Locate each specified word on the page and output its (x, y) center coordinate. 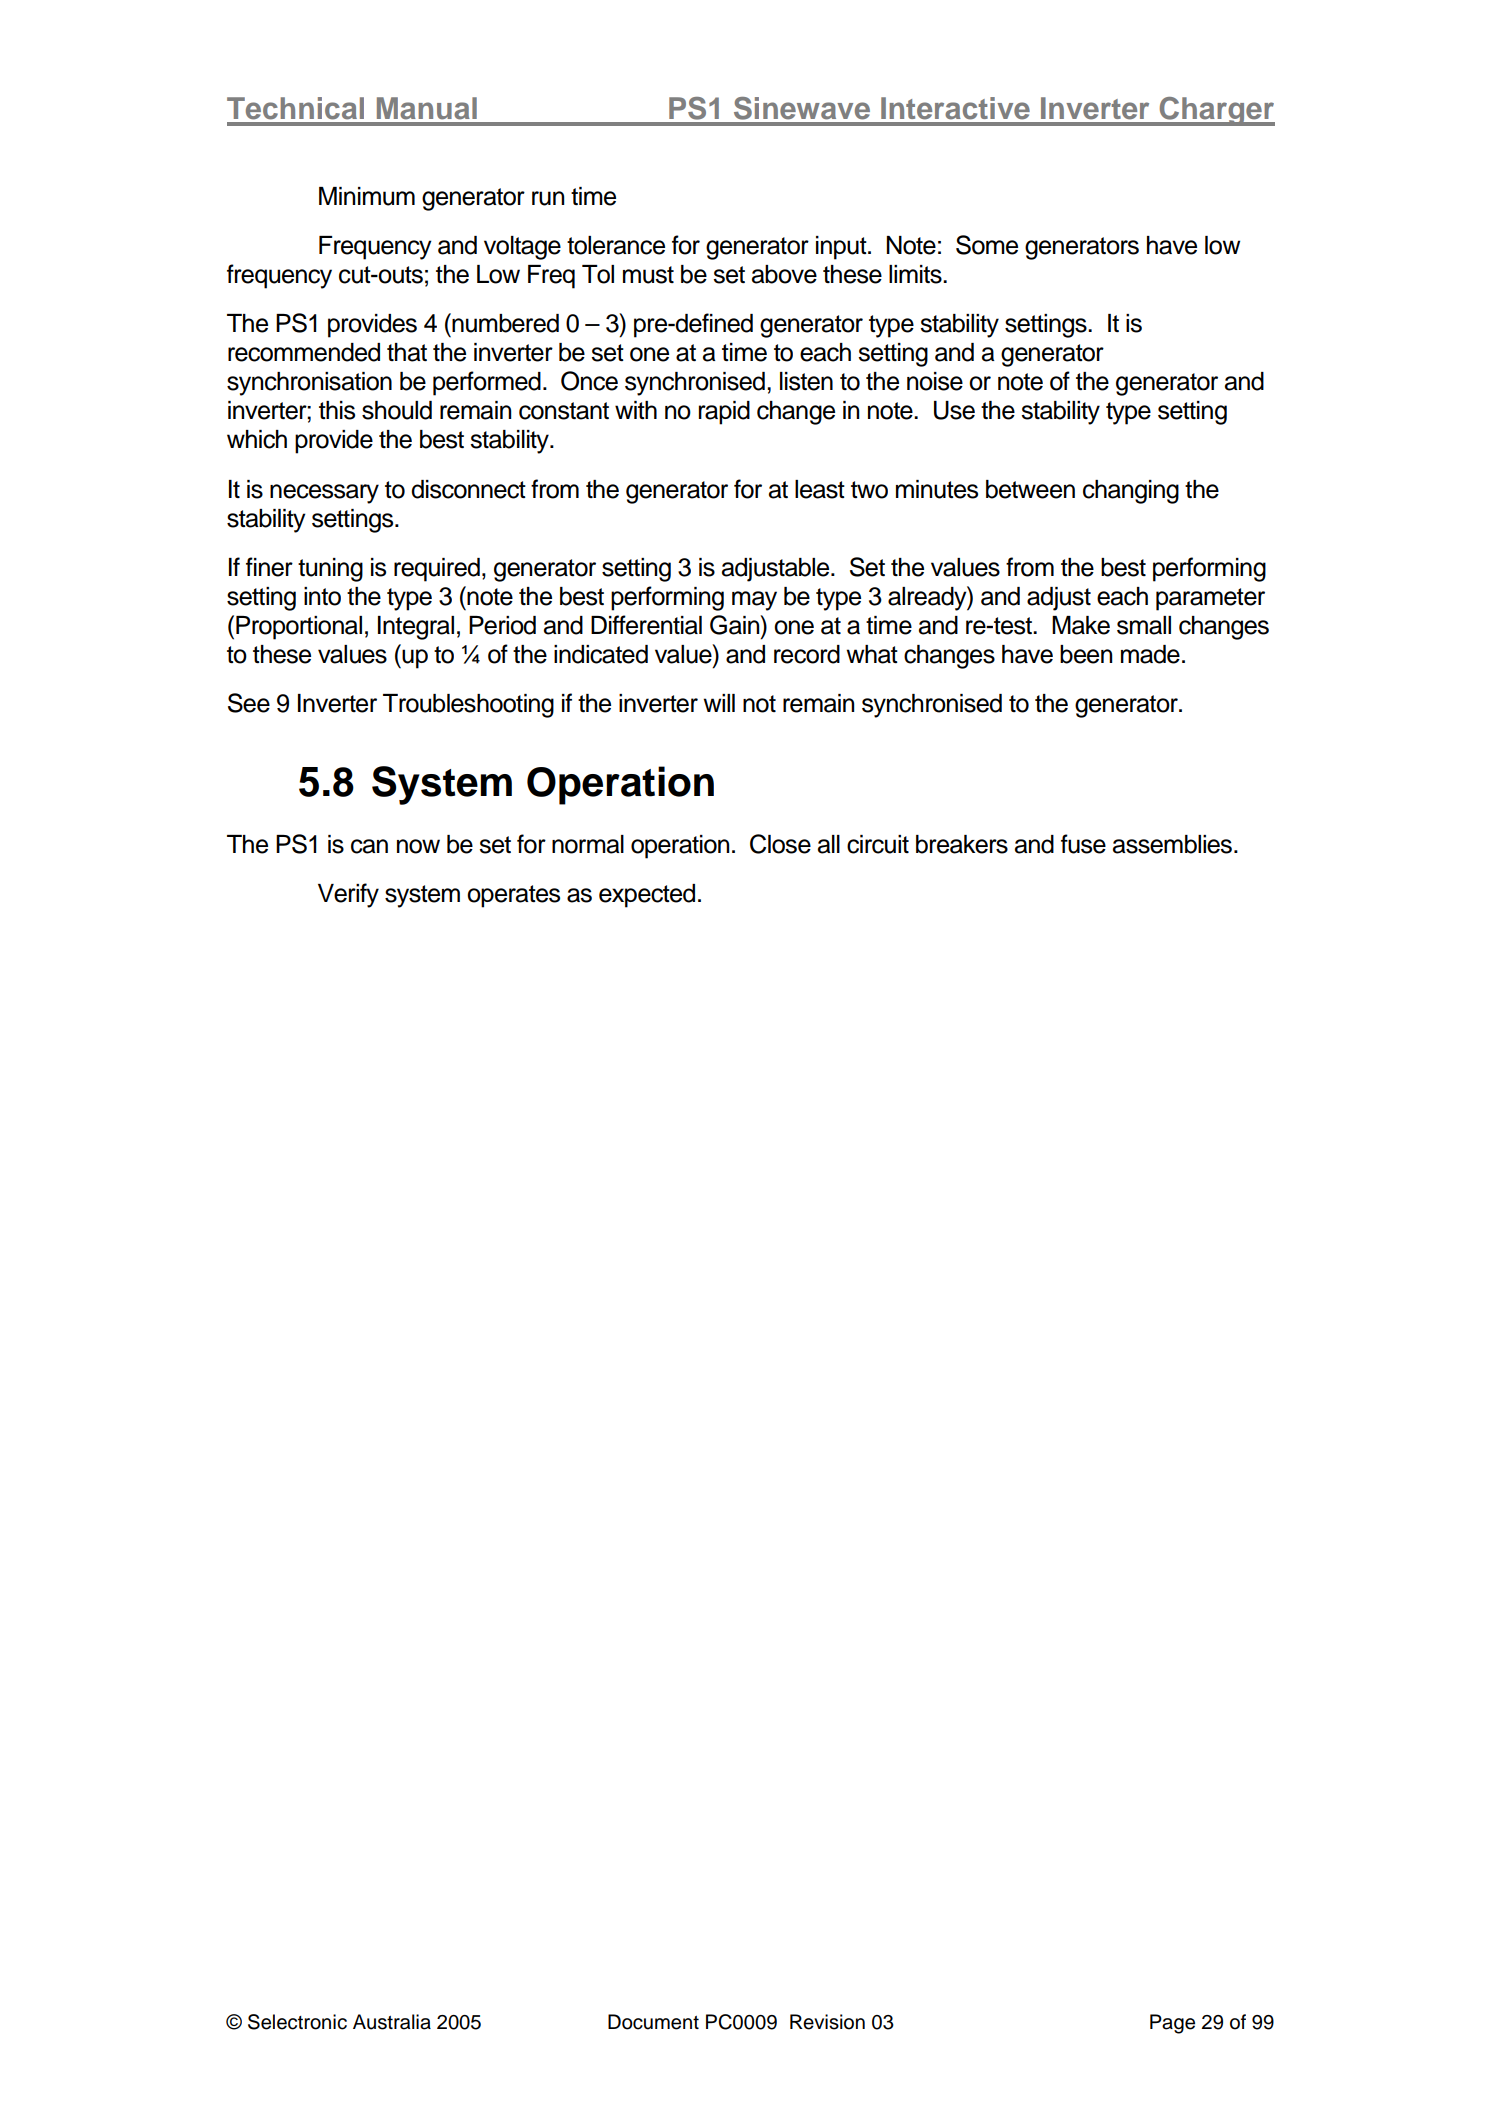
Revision (827, 2022)
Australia (392, 2022)
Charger (1216, 111)
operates (513, 896)
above (784, 274)
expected (647, 896)
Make (1081, 625)
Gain (736, 625)
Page (1172, 2024)
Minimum (367, 196)
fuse (1083, 844)
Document (653, 2022)
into (322, 596)
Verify (348, 895)
